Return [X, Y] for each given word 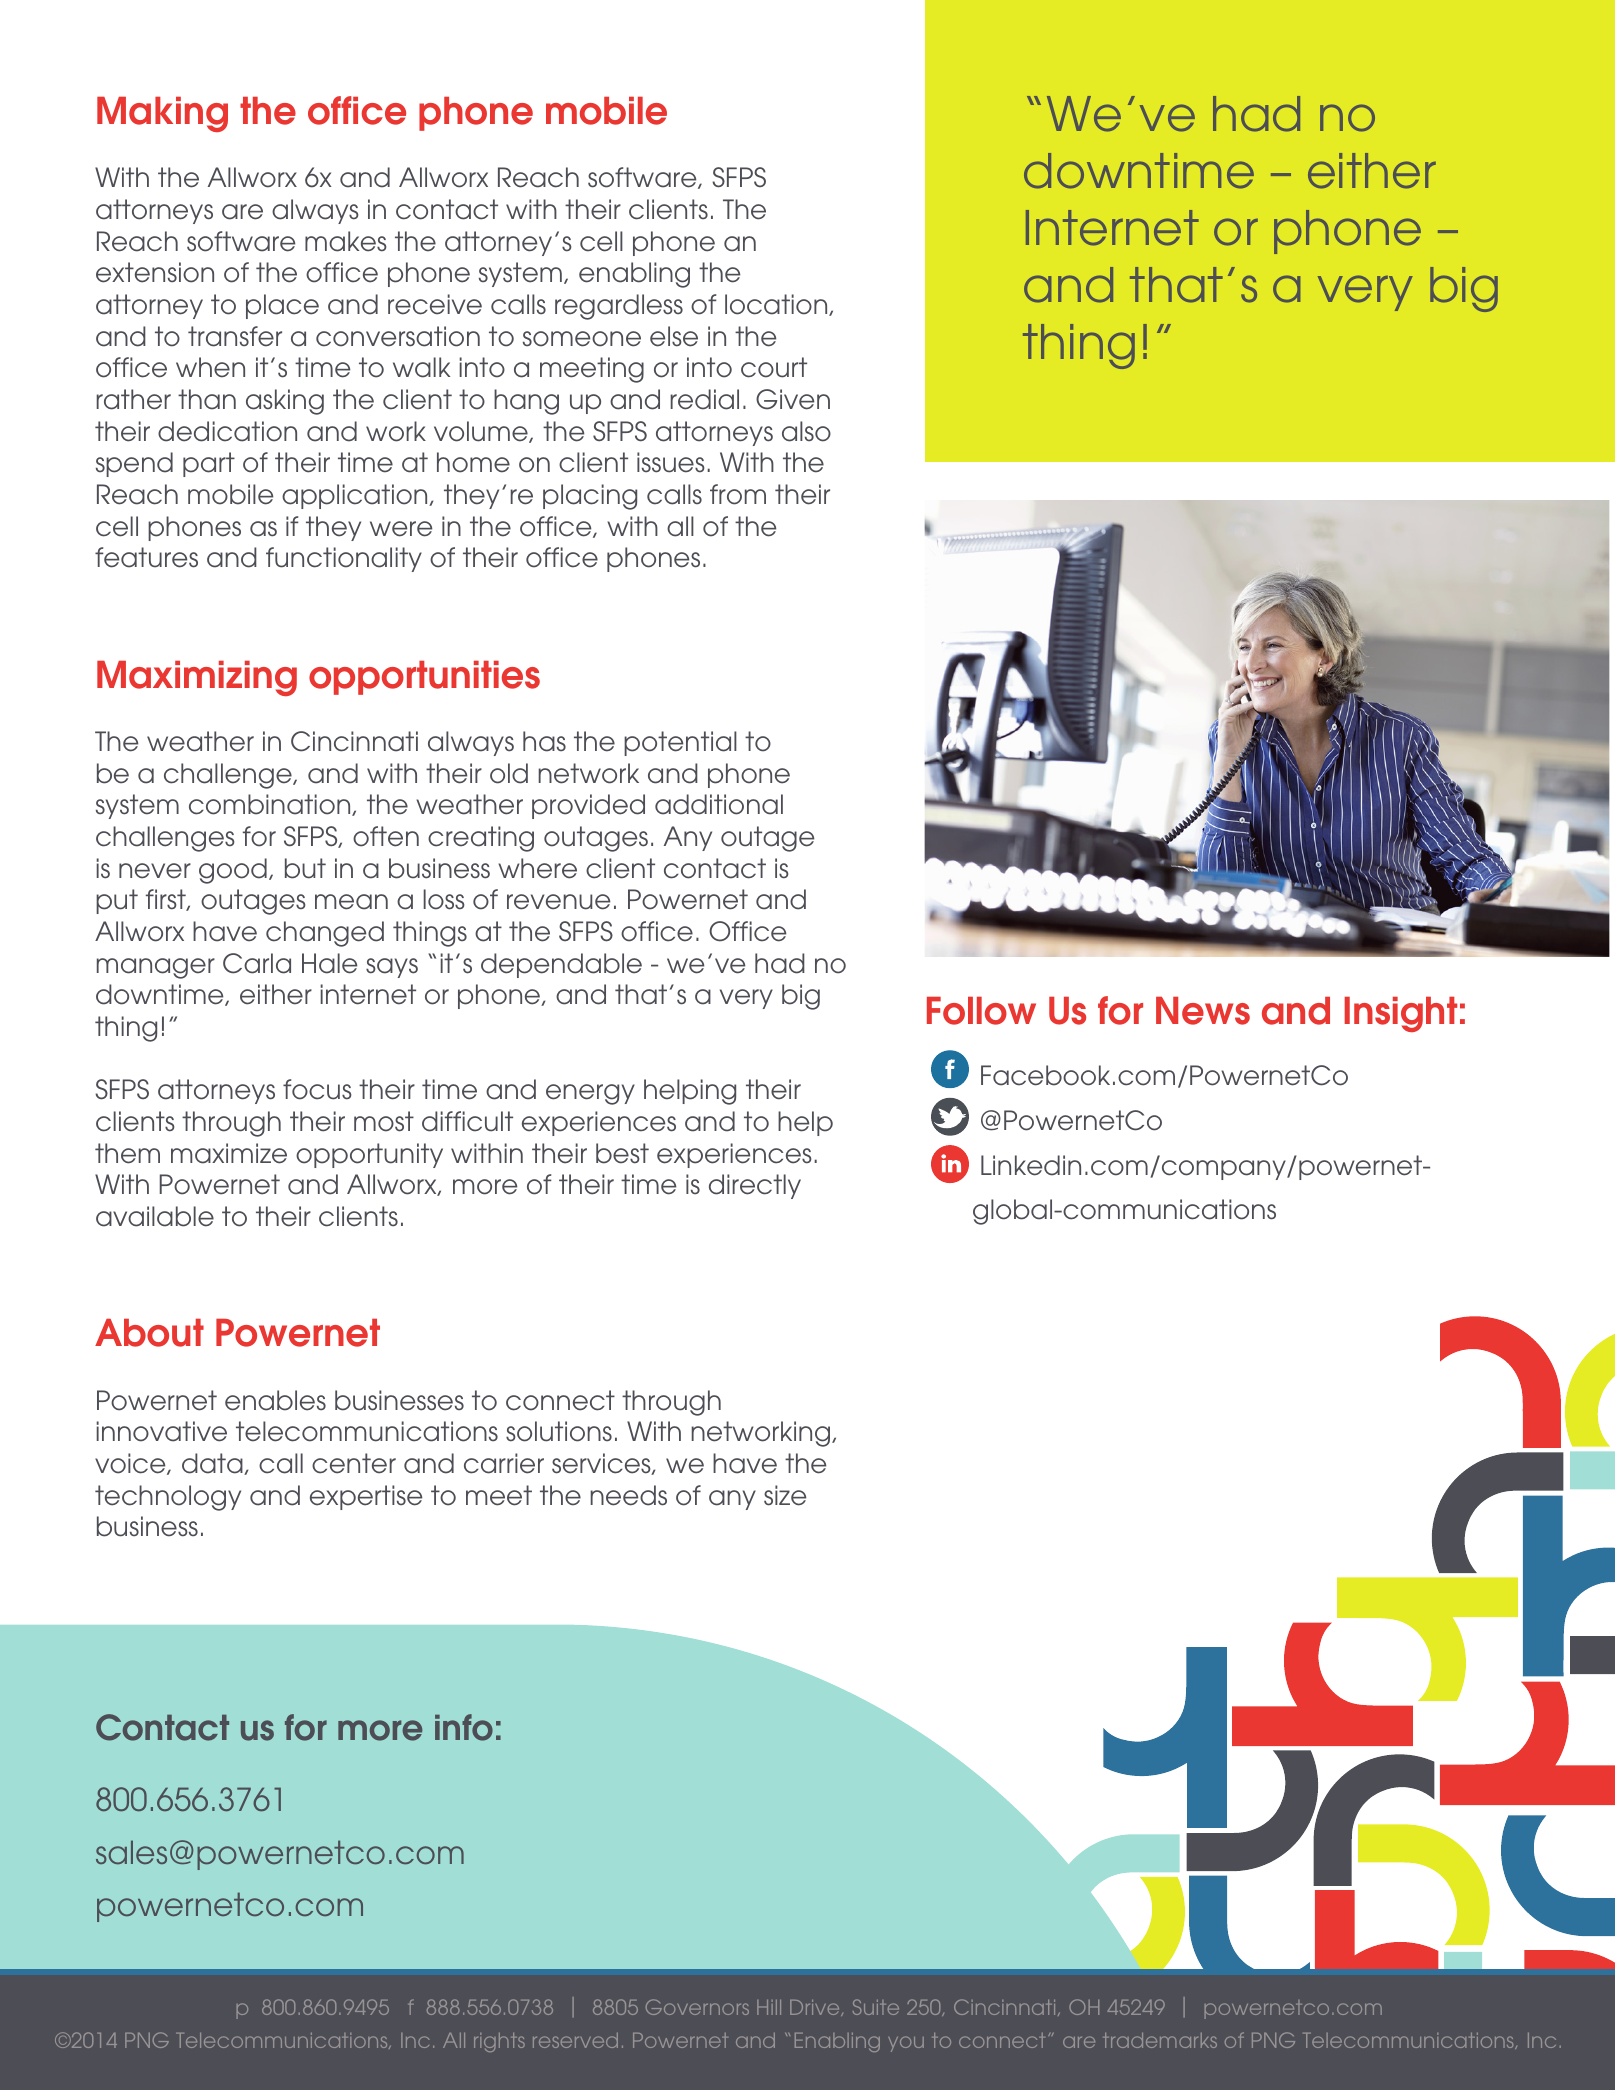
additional [719, 804]
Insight [1400, 1014]
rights [499, 2042]
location [777, 305]
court [774, 367]
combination [271, 805]
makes [346, 241]
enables [275, 1400]
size [785, 1495]
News [1203, 1011]
